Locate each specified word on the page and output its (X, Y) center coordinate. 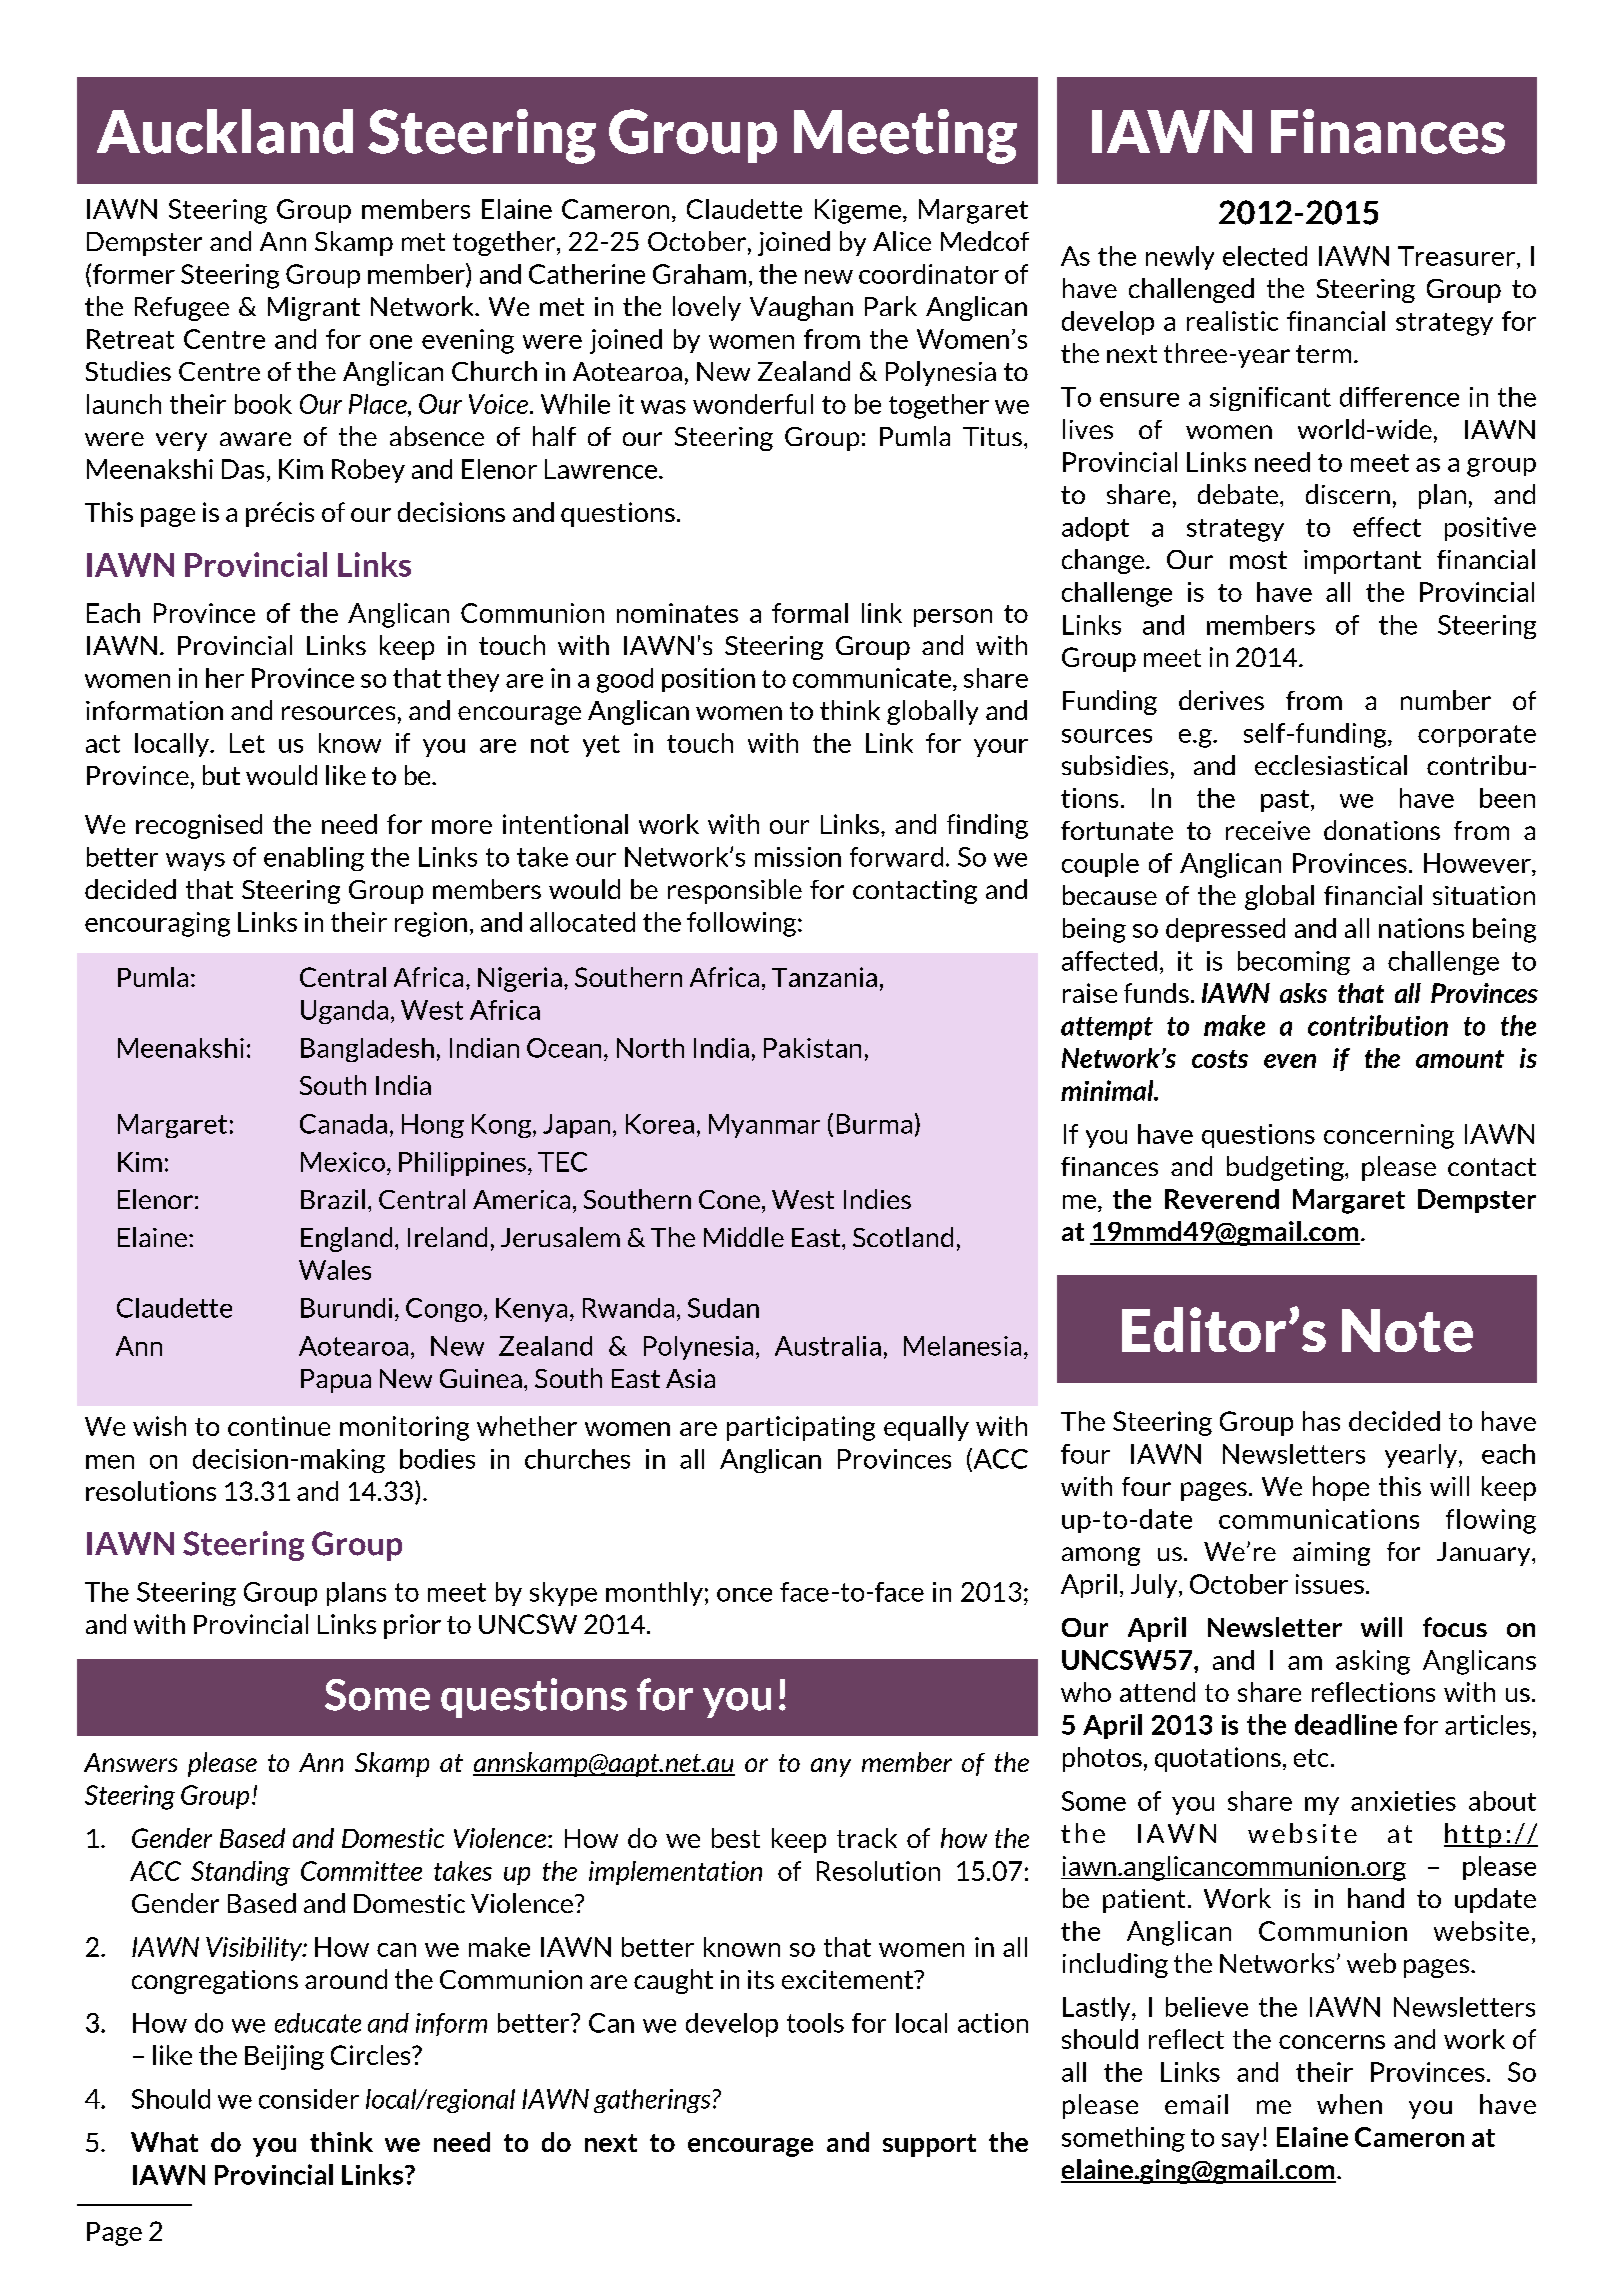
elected (1265, 256)
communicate (872, 678)
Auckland (225, 131)
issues (1330, 1584)
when (1349, 2104)
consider (309, 2099)
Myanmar (764, 1126)
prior (412, 1626)
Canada (343, 1124)
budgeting (1286, 1168)
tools (815, 2023)
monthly (654, 1594)
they (473, 680)
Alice (902, 241)
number (1446, 700)
